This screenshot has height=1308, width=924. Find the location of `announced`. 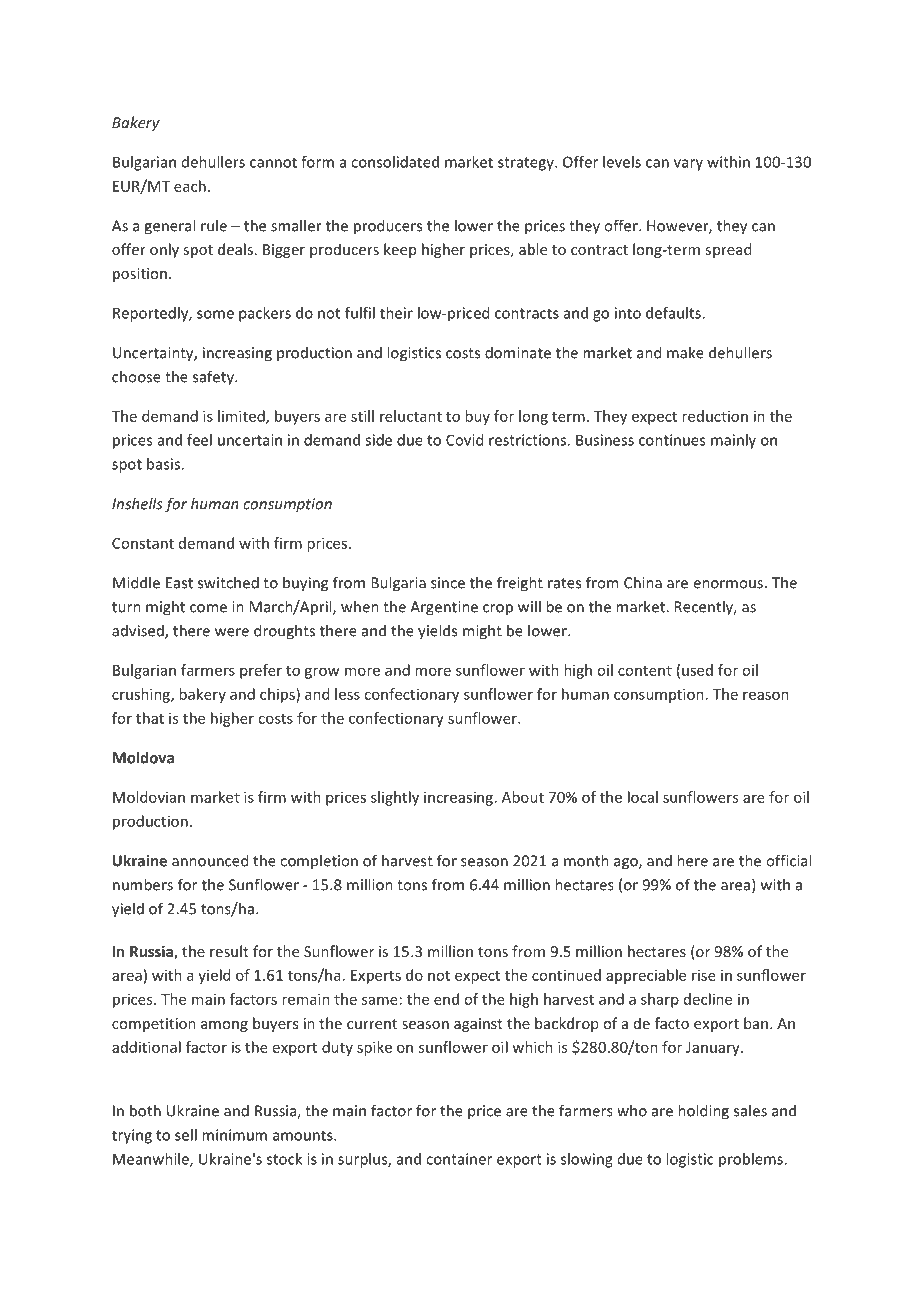

announced is located at coordinates (210, 860).
